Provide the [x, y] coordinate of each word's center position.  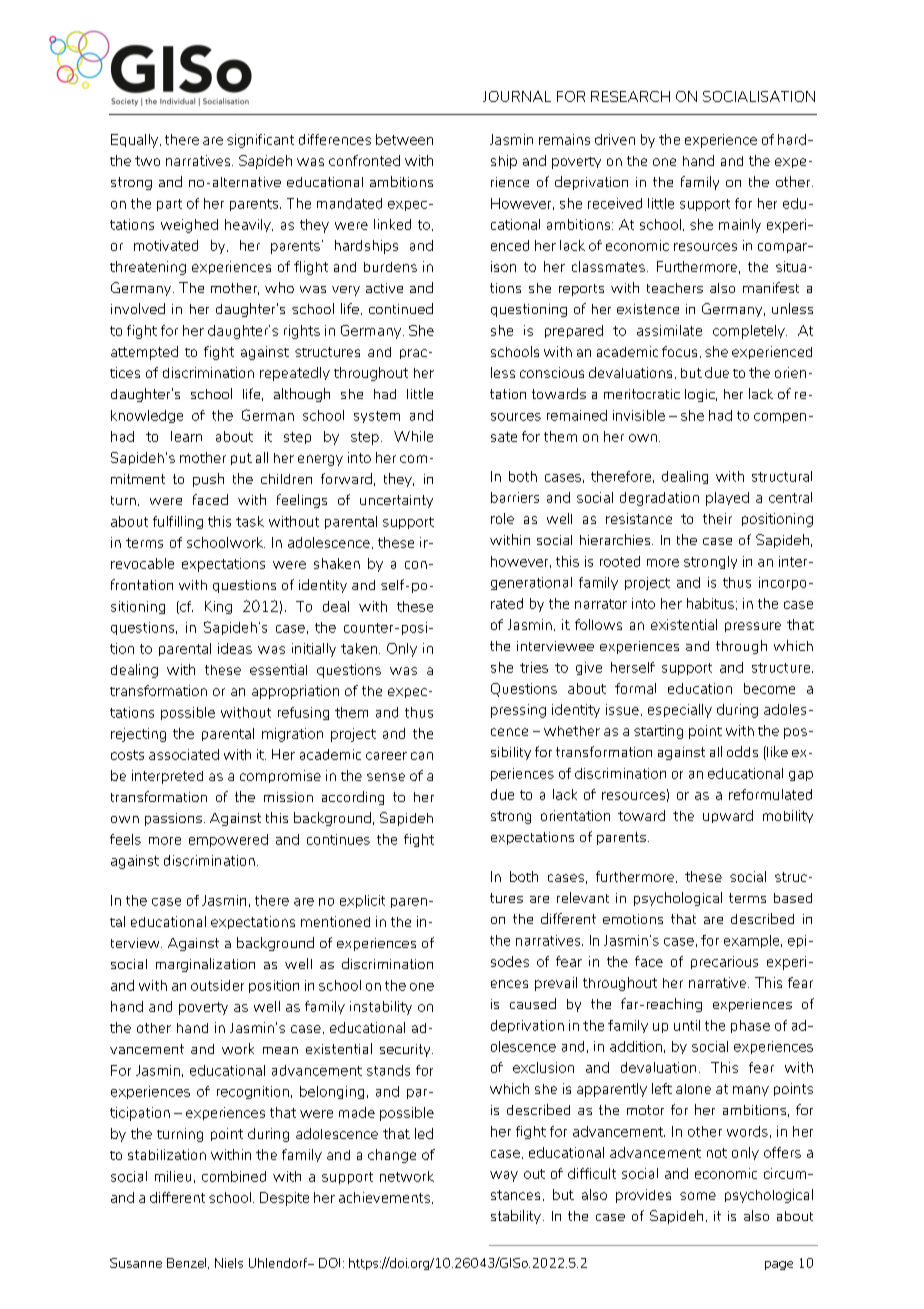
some [698, 1196]
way [504, 1176]
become [769, 688]
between [404, 139]
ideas [235, 648]
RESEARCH [630, 96]
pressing [518, 711]
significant [260, 141]
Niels [229, 1263]
